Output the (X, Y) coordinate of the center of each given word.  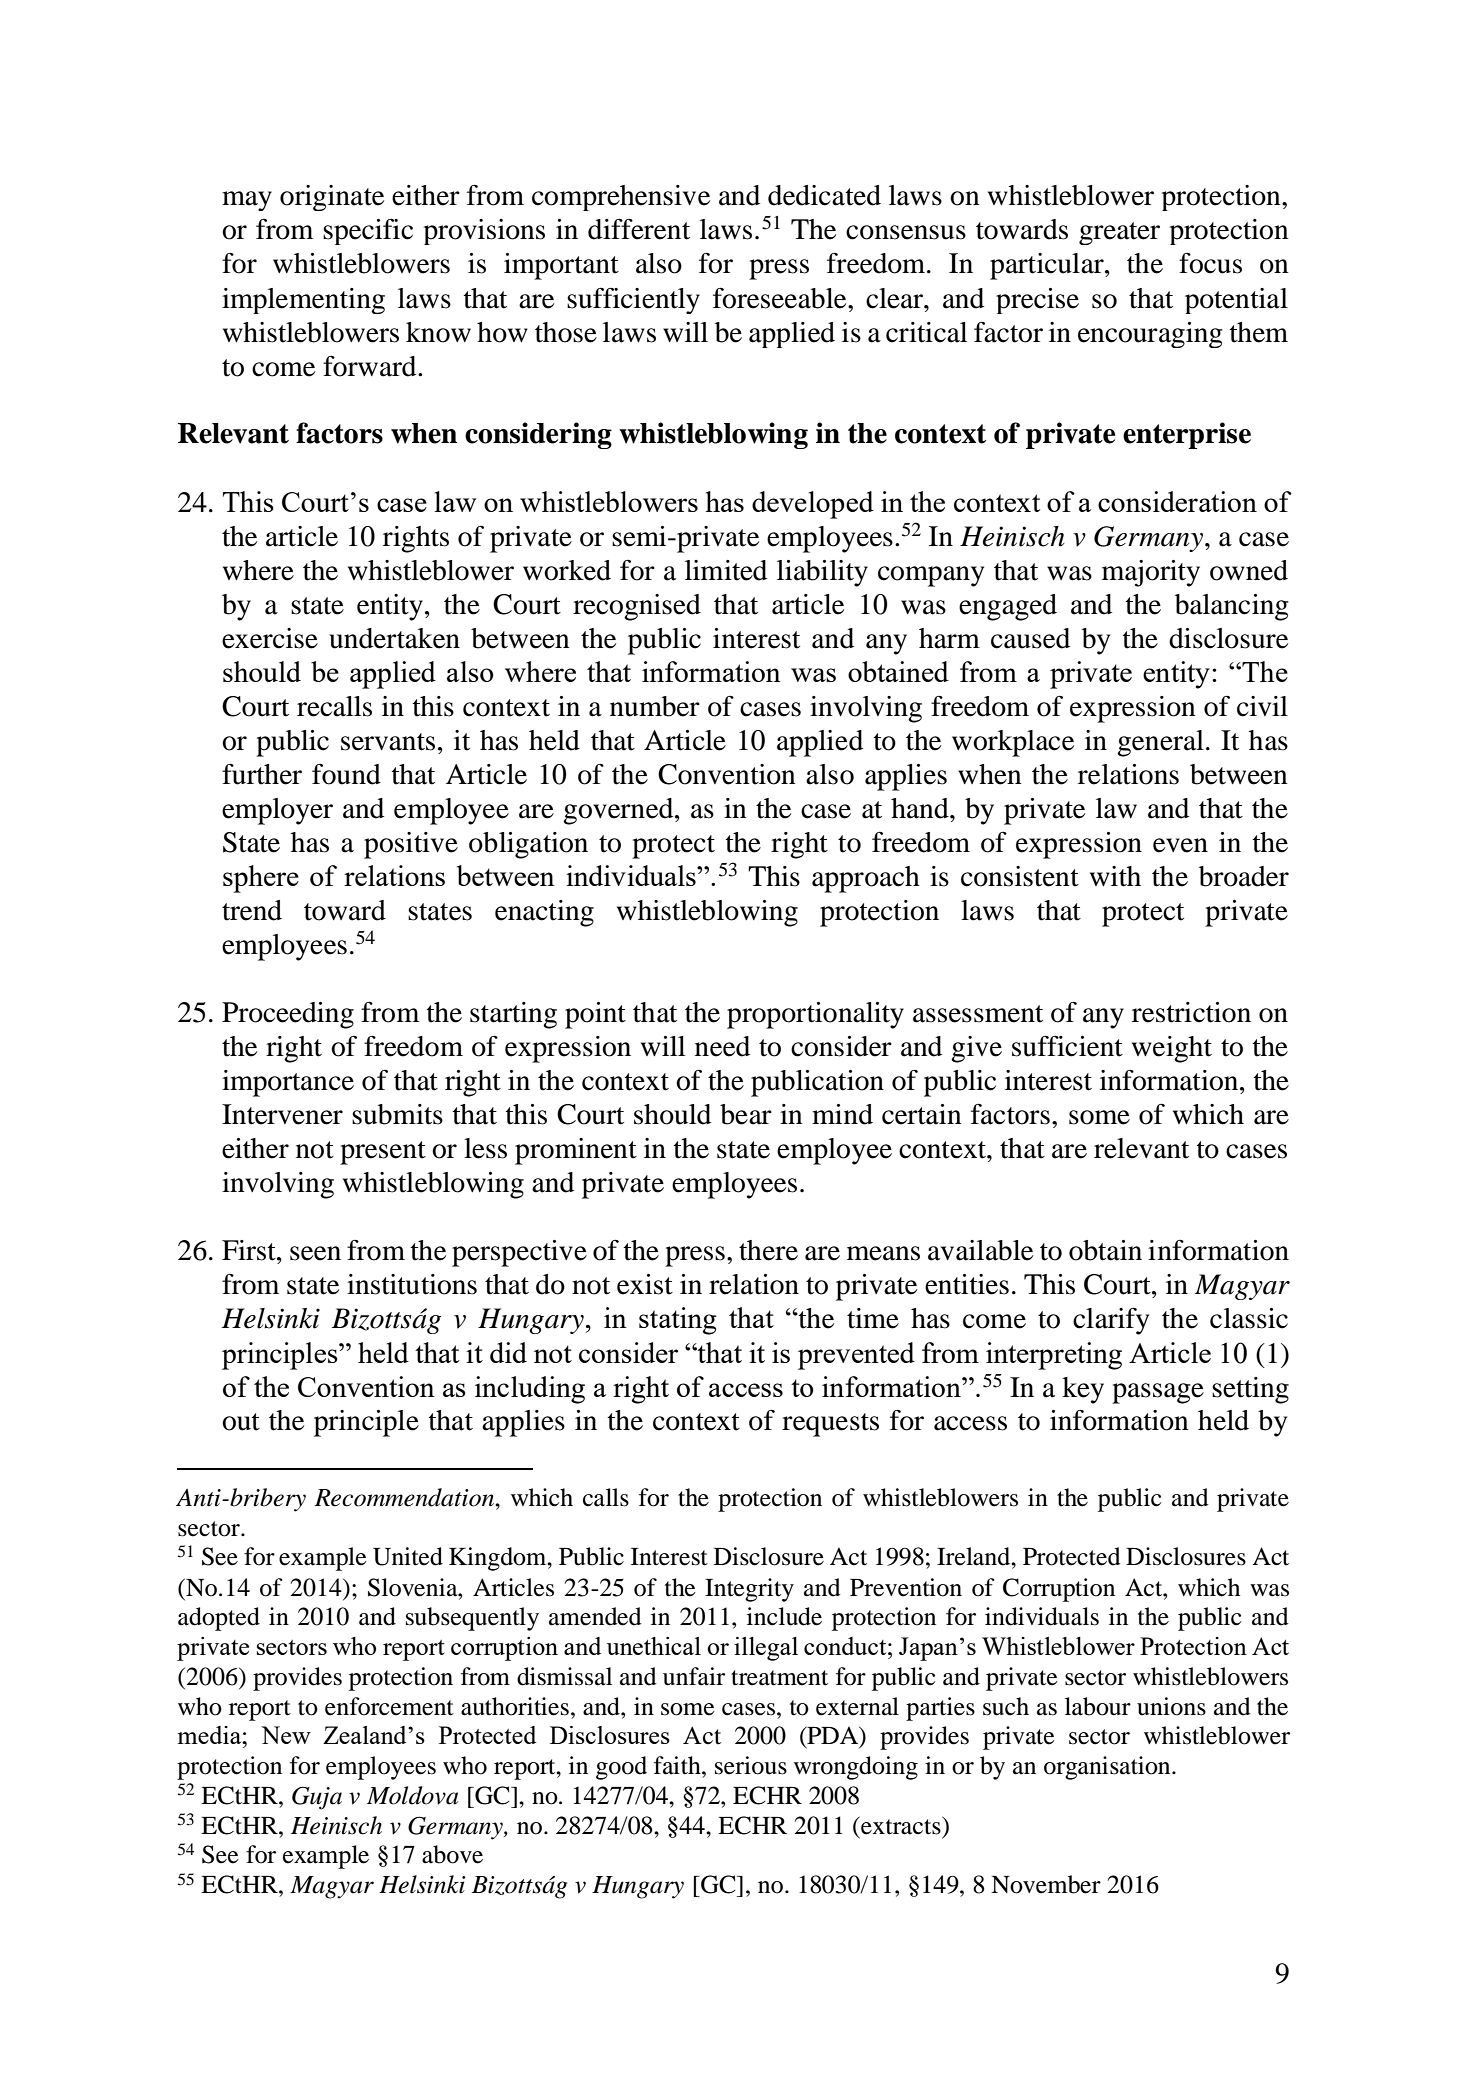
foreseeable (781, 298)
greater (1119, 233)
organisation (1108, 1768)
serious (751, 1765)
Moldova (412, 1795)
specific (368, 232)
